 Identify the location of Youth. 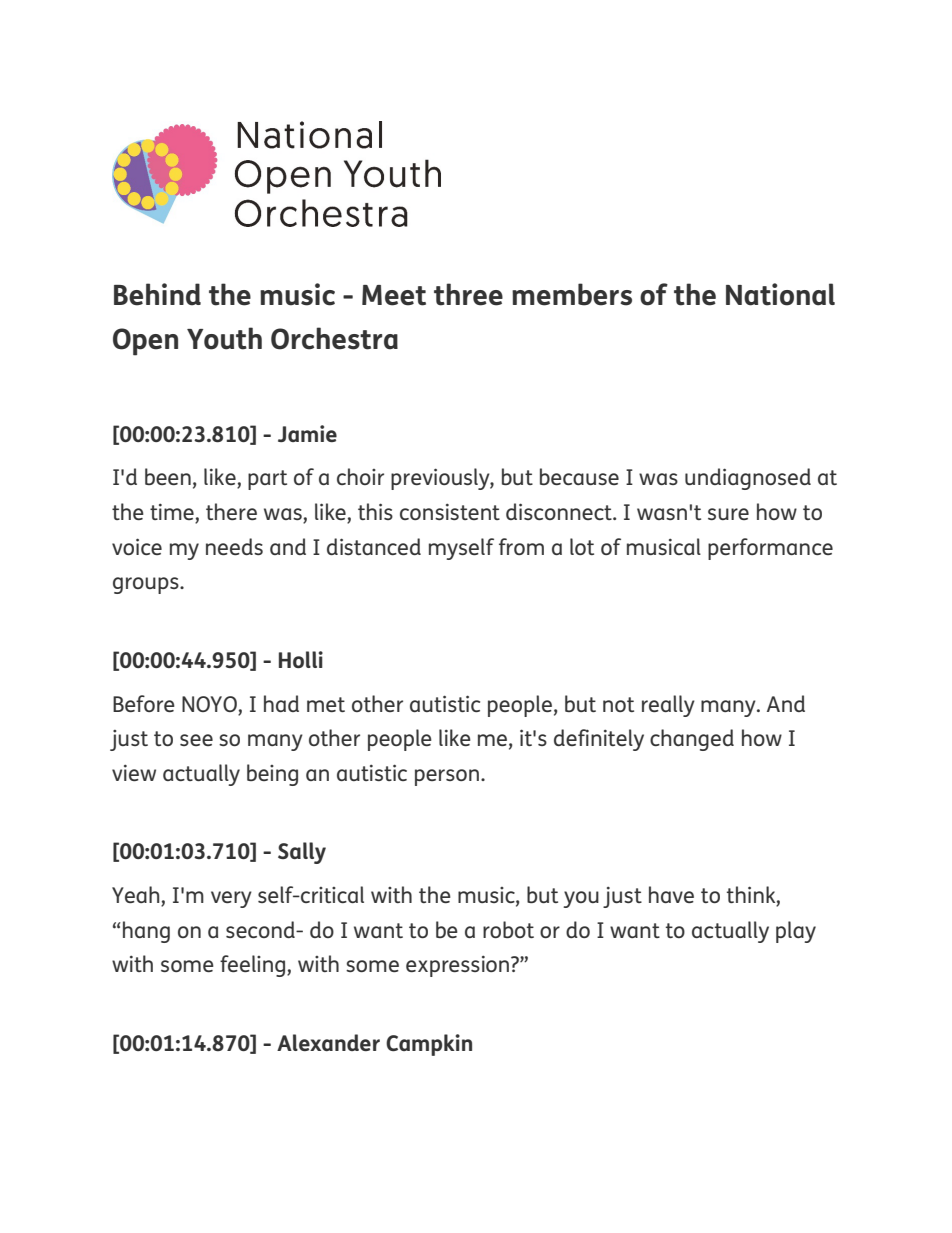
(224, 338).
